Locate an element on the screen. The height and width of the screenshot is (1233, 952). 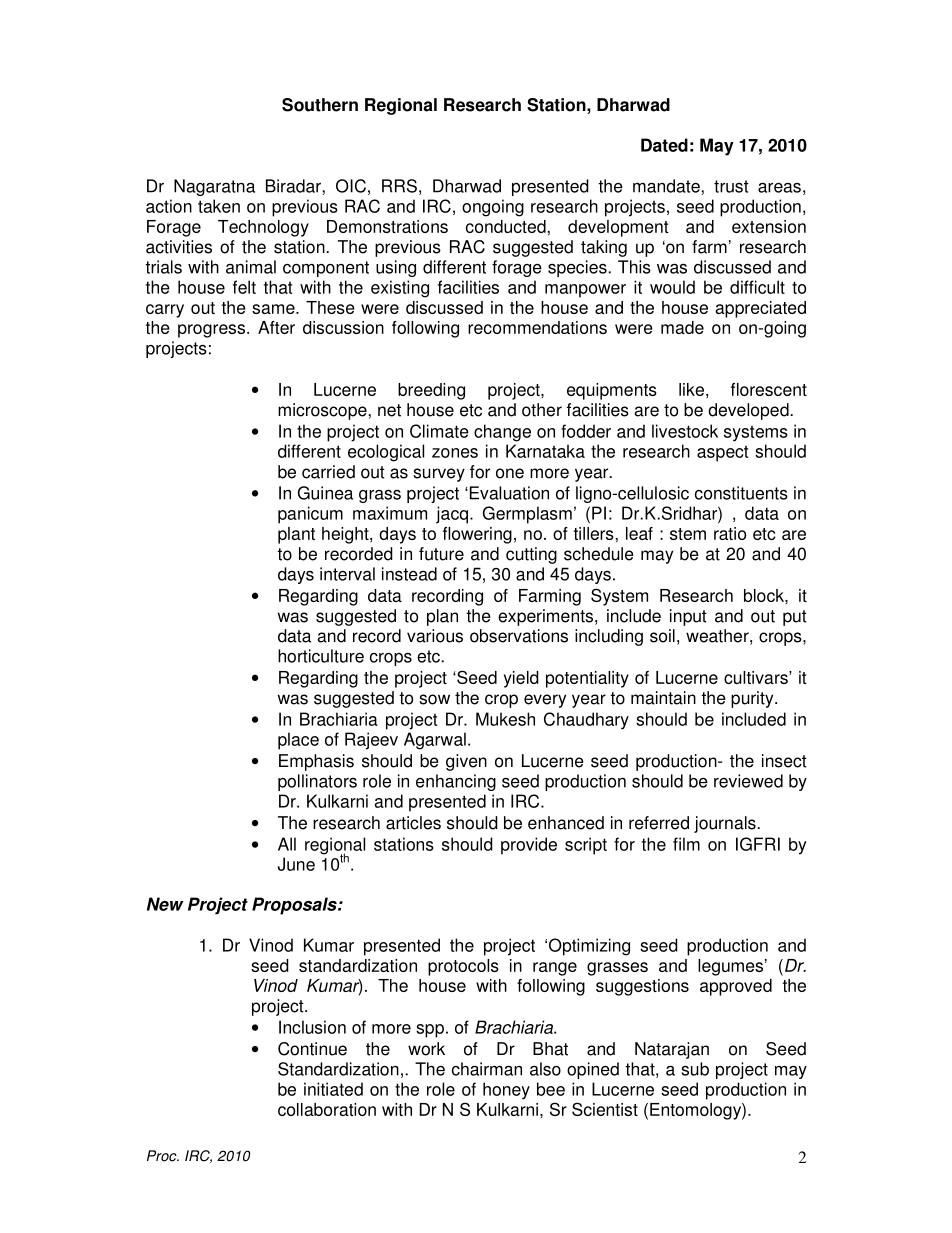
Dated is located at coordinates (664, 145).
